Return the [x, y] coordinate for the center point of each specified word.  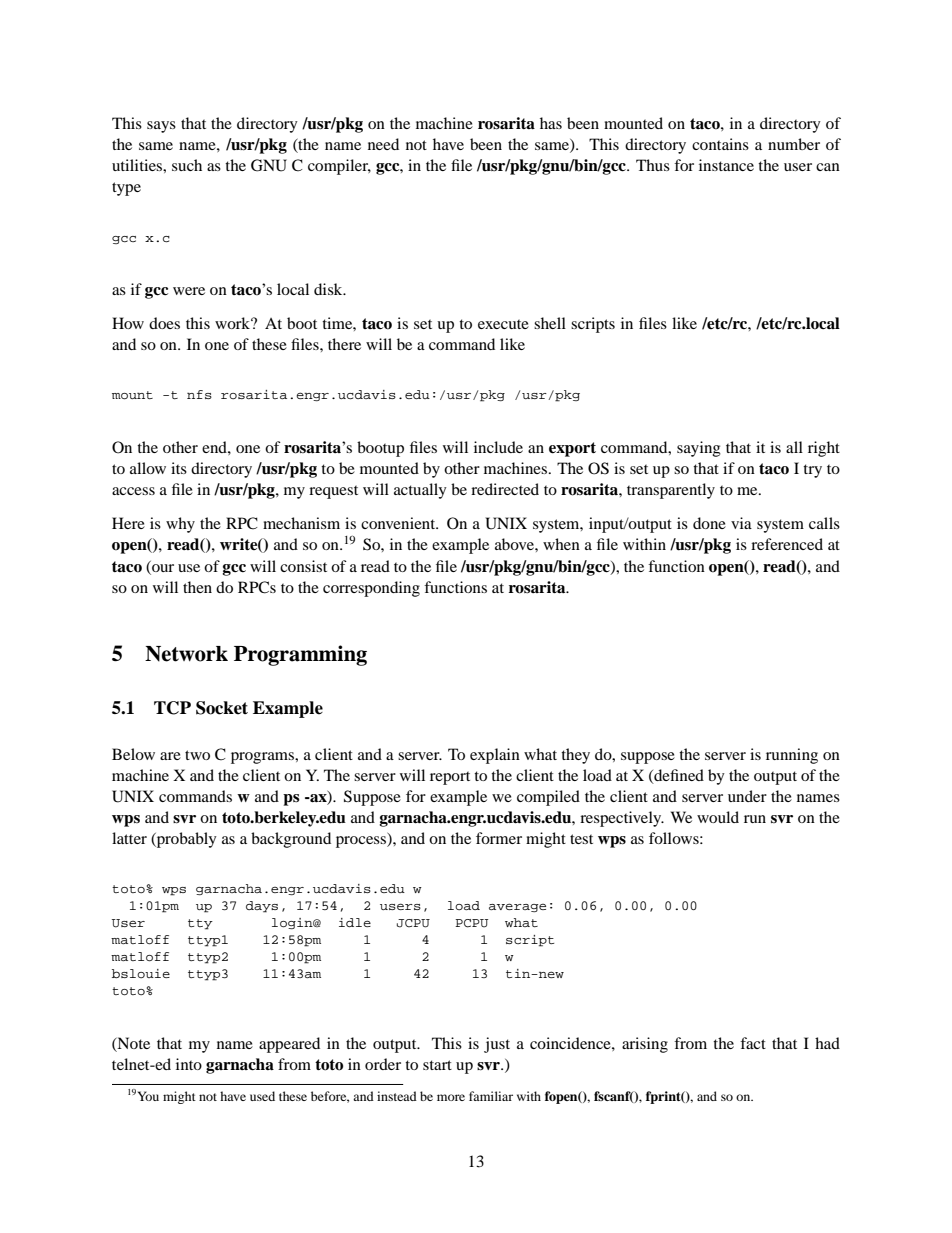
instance [726, 165]
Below [133, 754]
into [189, 1064]
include [498, 447]
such [187, 165]
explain [495, 756]
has [551, 123]
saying [699, 449]
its [179, 468]
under [747, 796]
